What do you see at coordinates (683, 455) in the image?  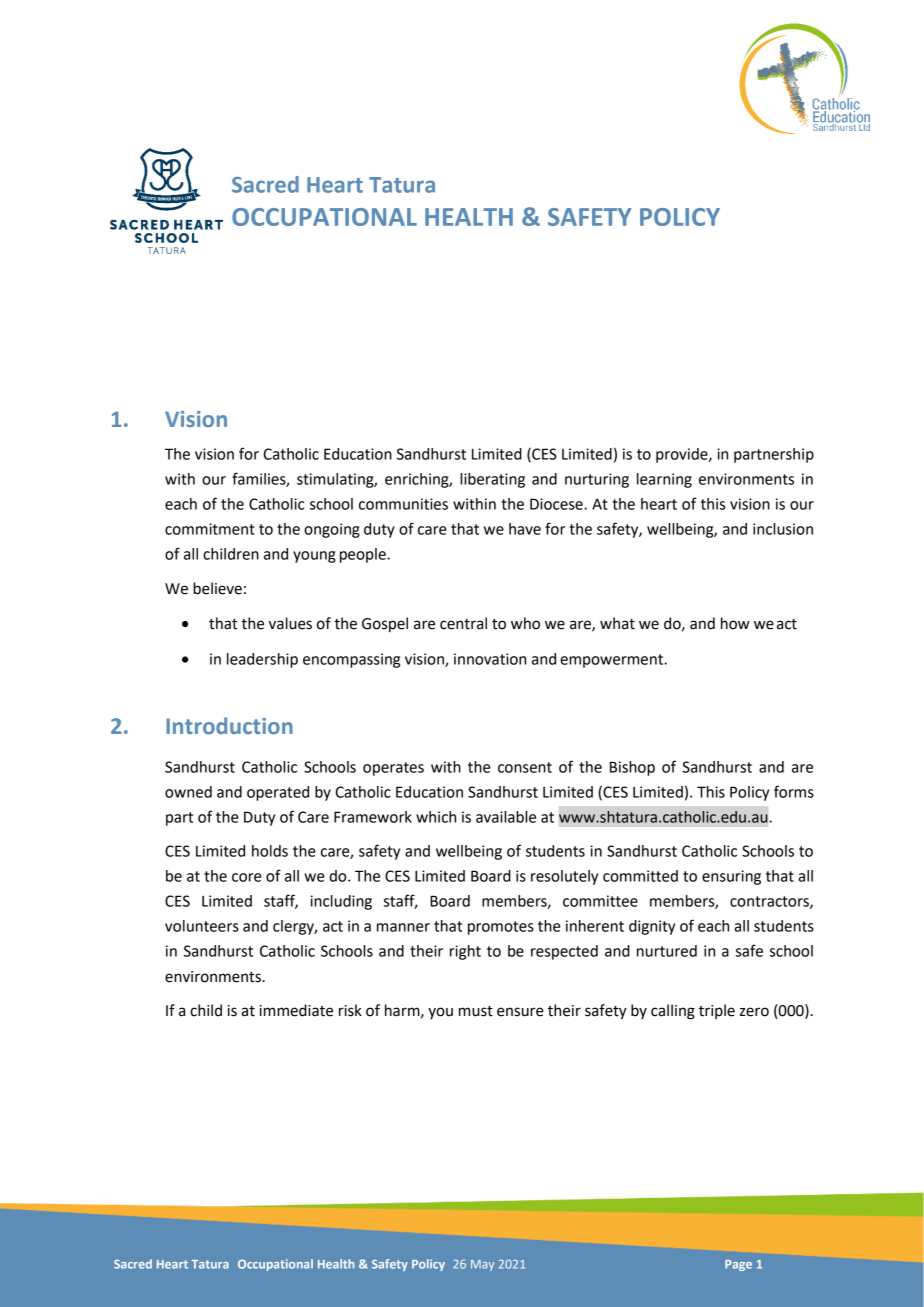 I see `provide` at bounding box center [683, 455].
